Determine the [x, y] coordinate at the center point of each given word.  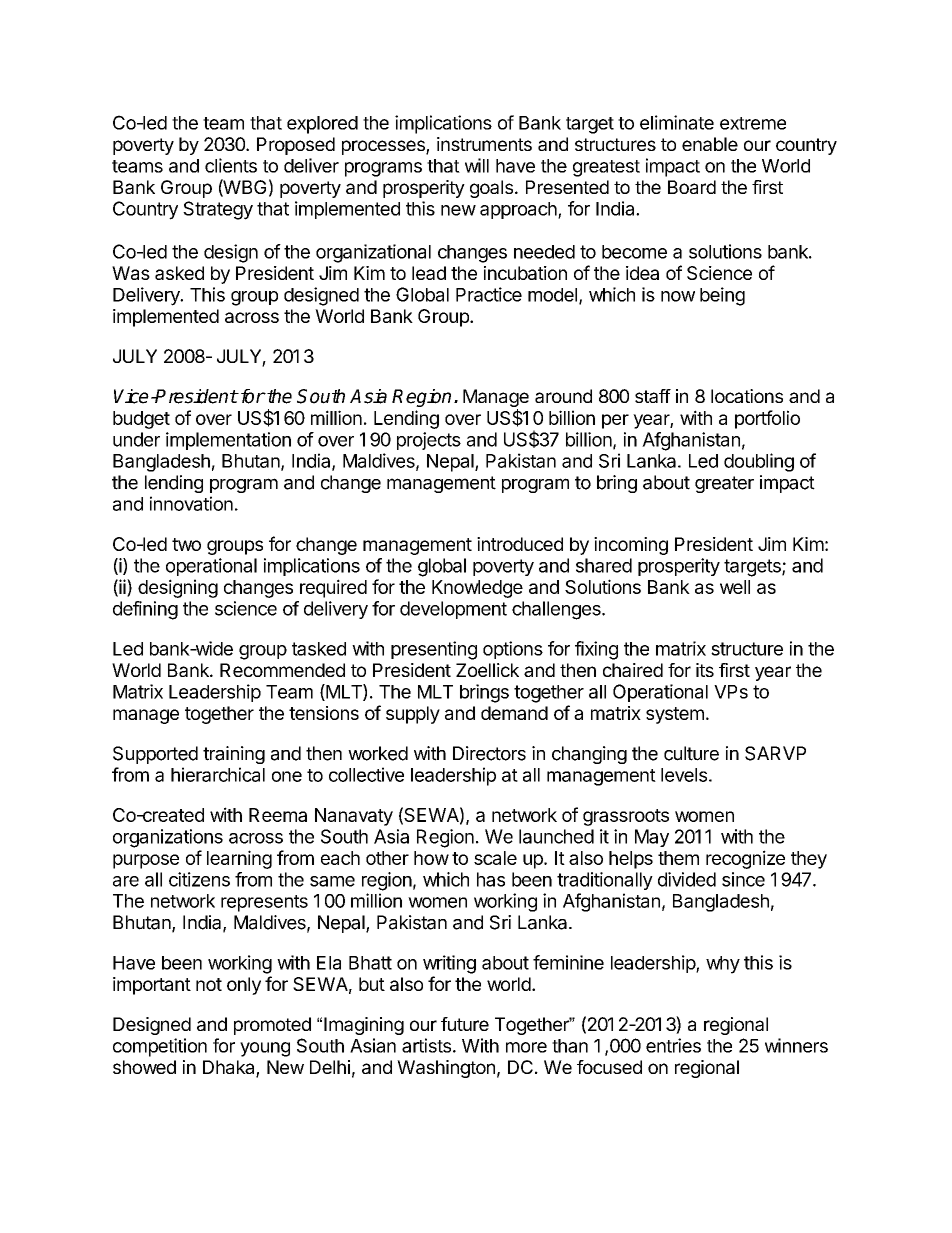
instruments [484, 144]
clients [231, 165]
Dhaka [230, 1068]
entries [673, 1045]
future [465, 1024]
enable [710, 144]
